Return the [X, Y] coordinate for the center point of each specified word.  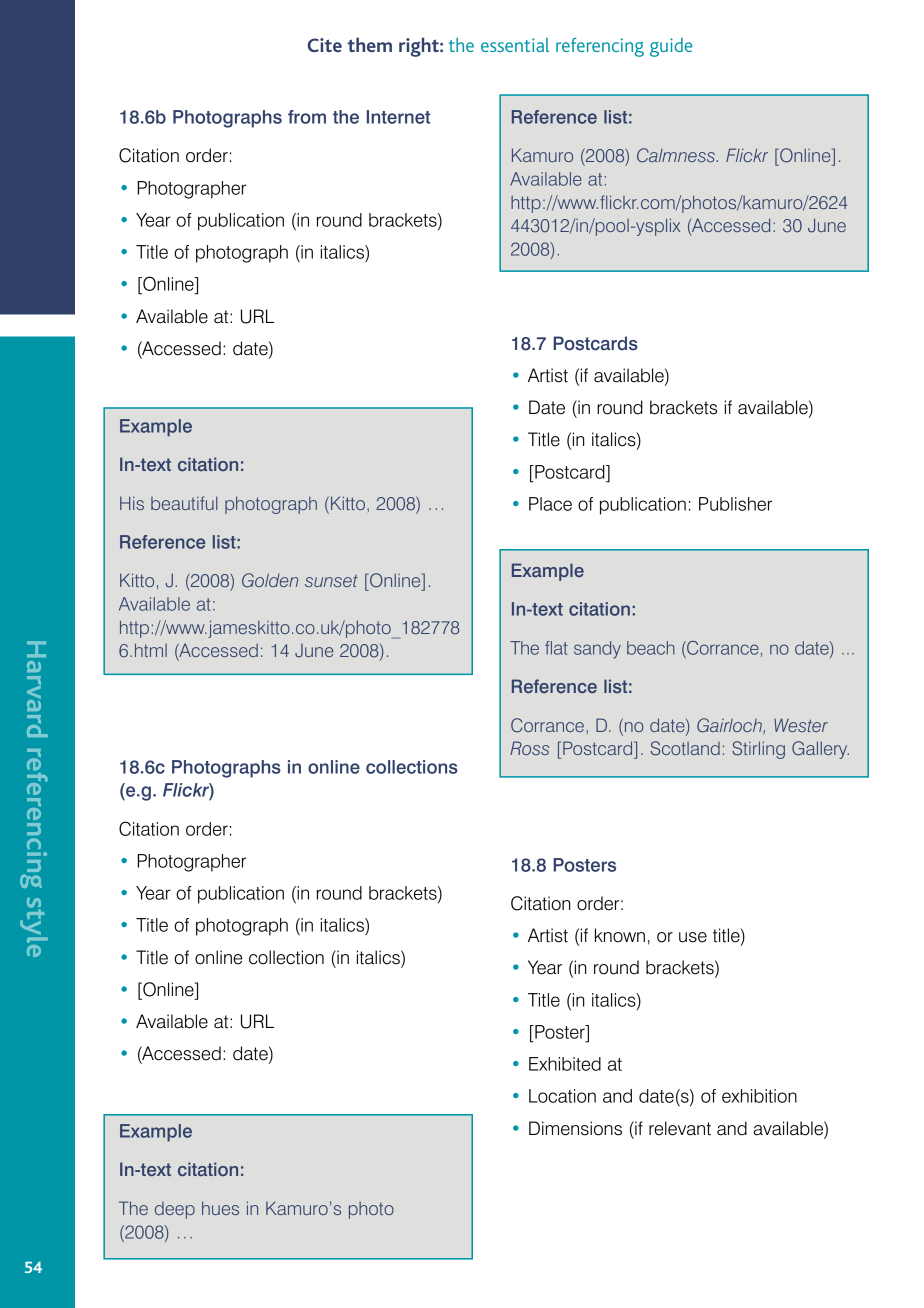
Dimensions [575, 1128]
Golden [270, 580]
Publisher [735, 504]
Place [550, 504]
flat [556, 648]
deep [175, 1210]
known [620, 935]
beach [651, 648]
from [307, 117]
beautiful [184, 503]
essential [515, 45]
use [693, 937]
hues [220, 1208]
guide [671, 47]
